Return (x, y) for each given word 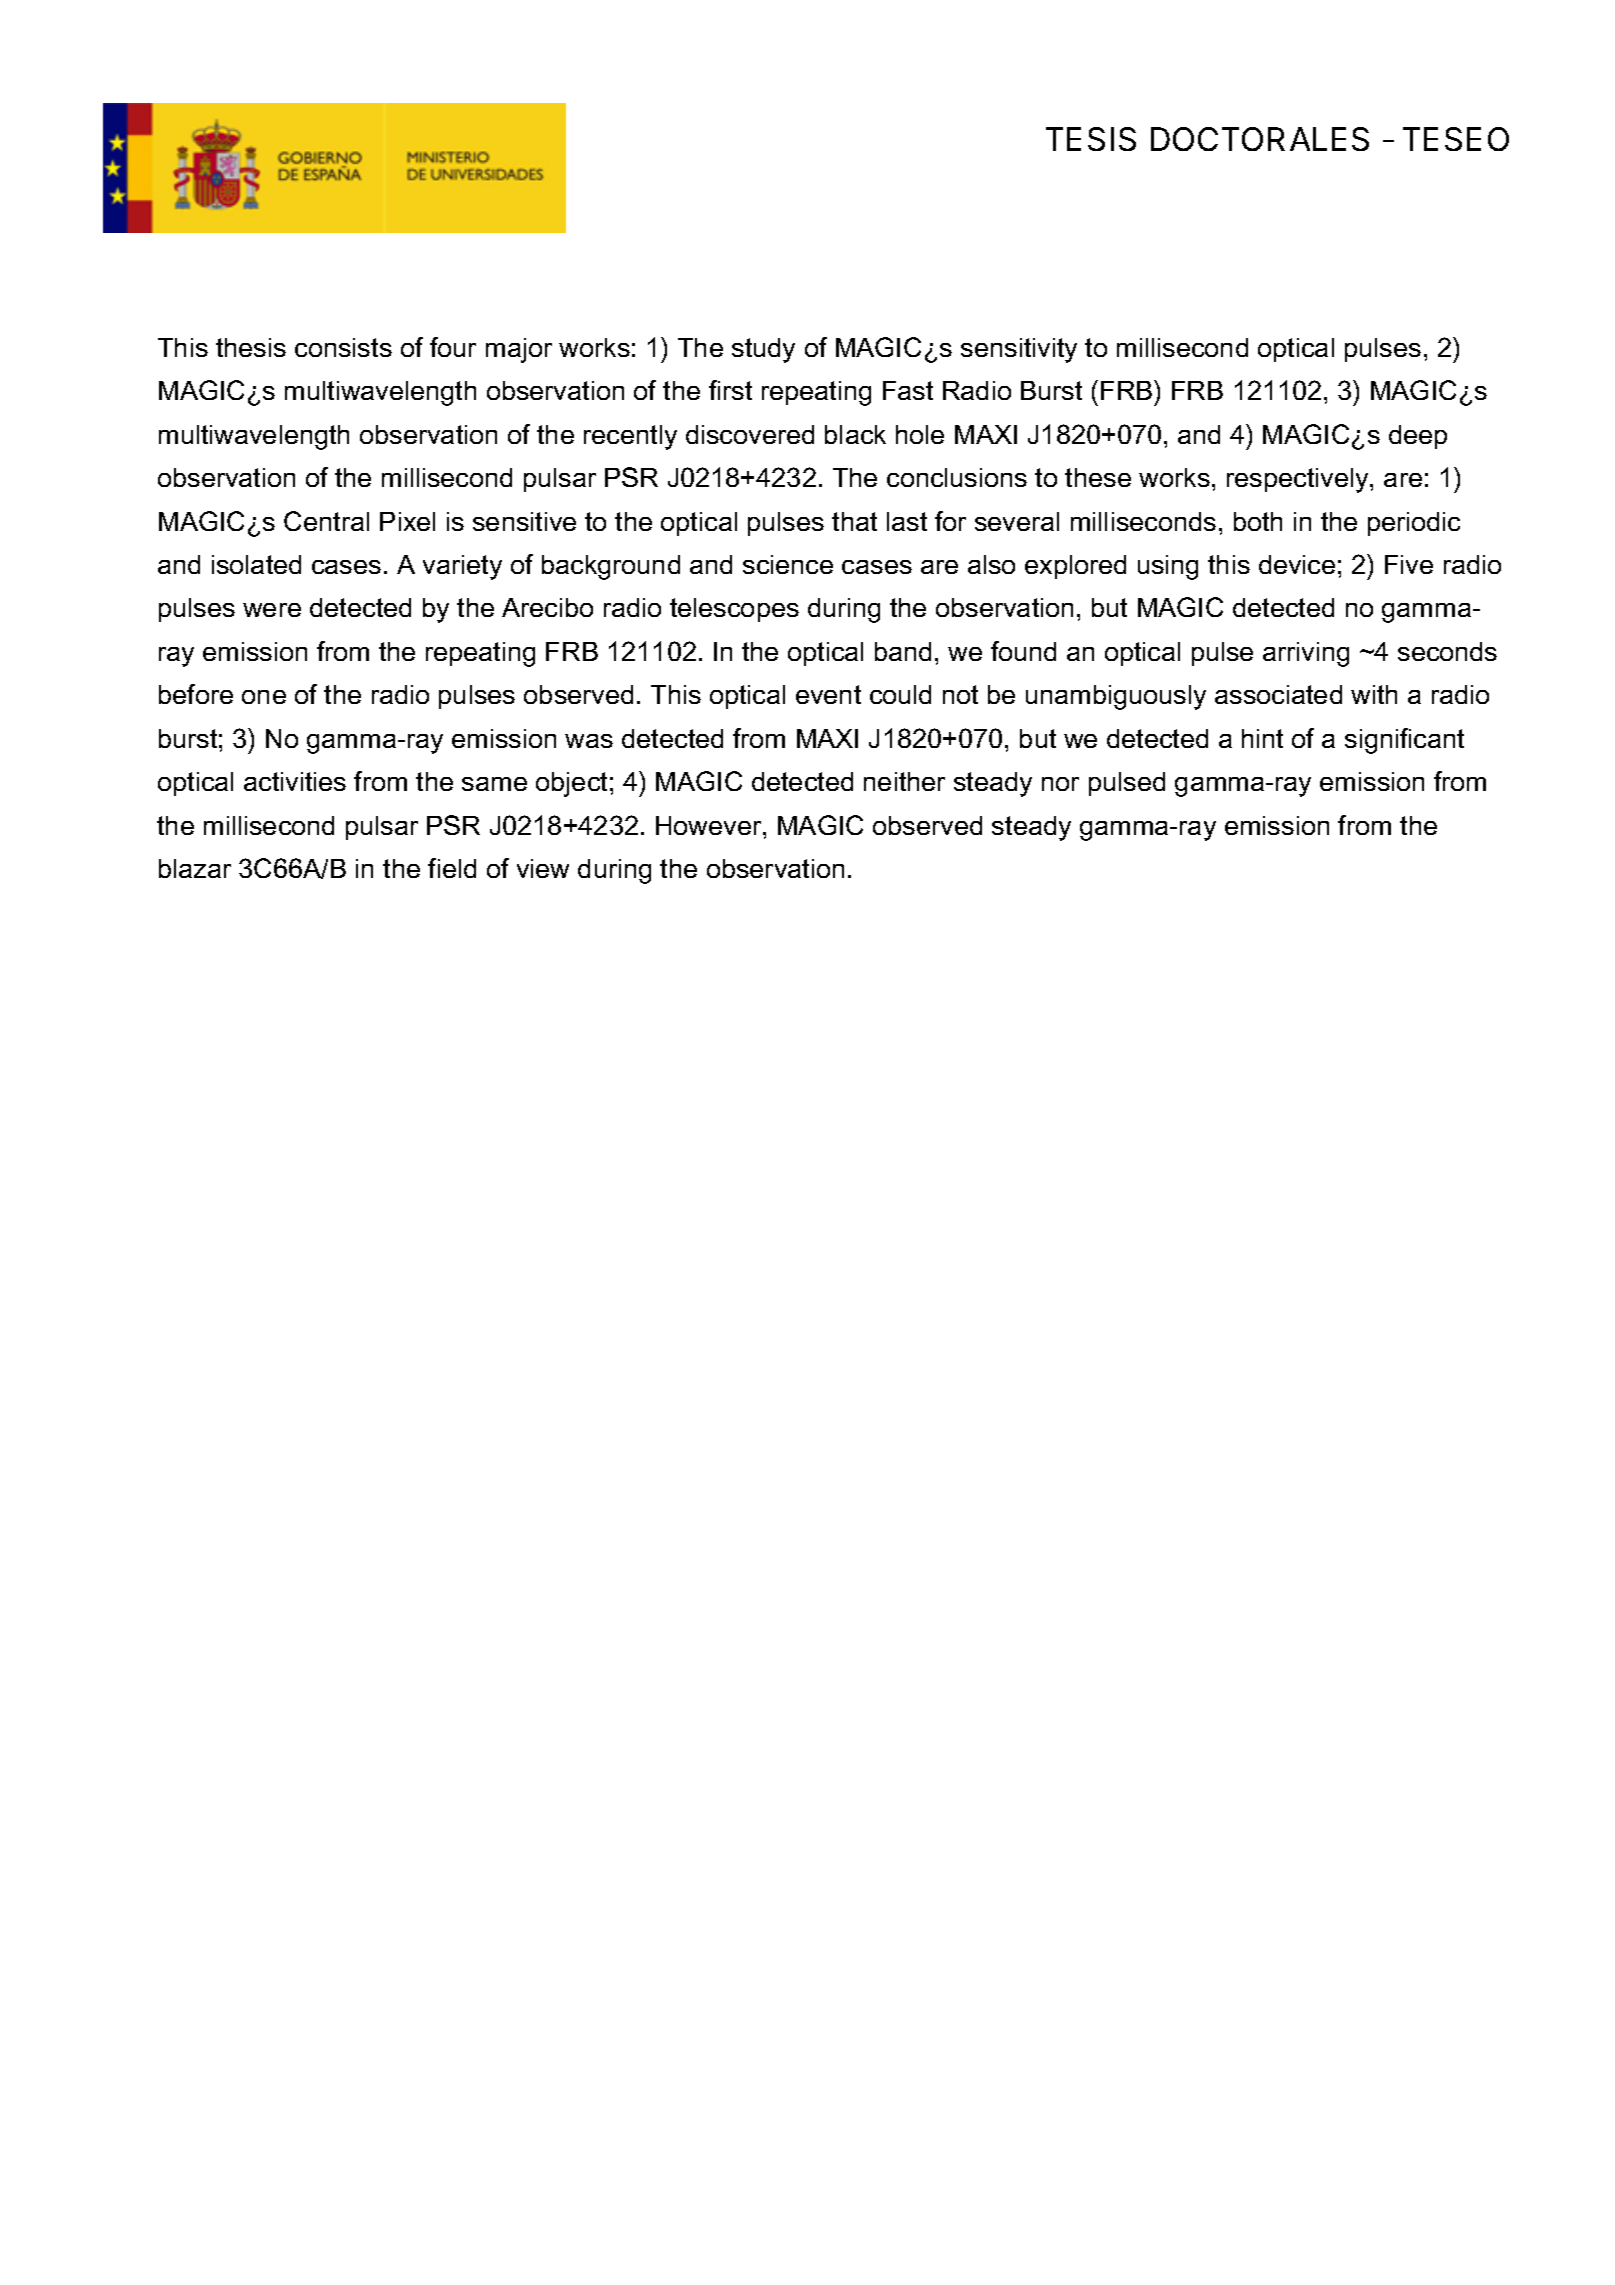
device (1297, 564)
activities (295, 781)
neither (904, 781)
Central (326, 521)
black (855, 434)
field (452, 868)
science (788, 564)
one (264, 697)
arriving (1306, 654)
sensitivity (1019, 350)
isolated (256, 564)
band (903, 651)
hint (1262, 738)
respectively (1299, 480)
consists (343, 347)
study (763, 350)
